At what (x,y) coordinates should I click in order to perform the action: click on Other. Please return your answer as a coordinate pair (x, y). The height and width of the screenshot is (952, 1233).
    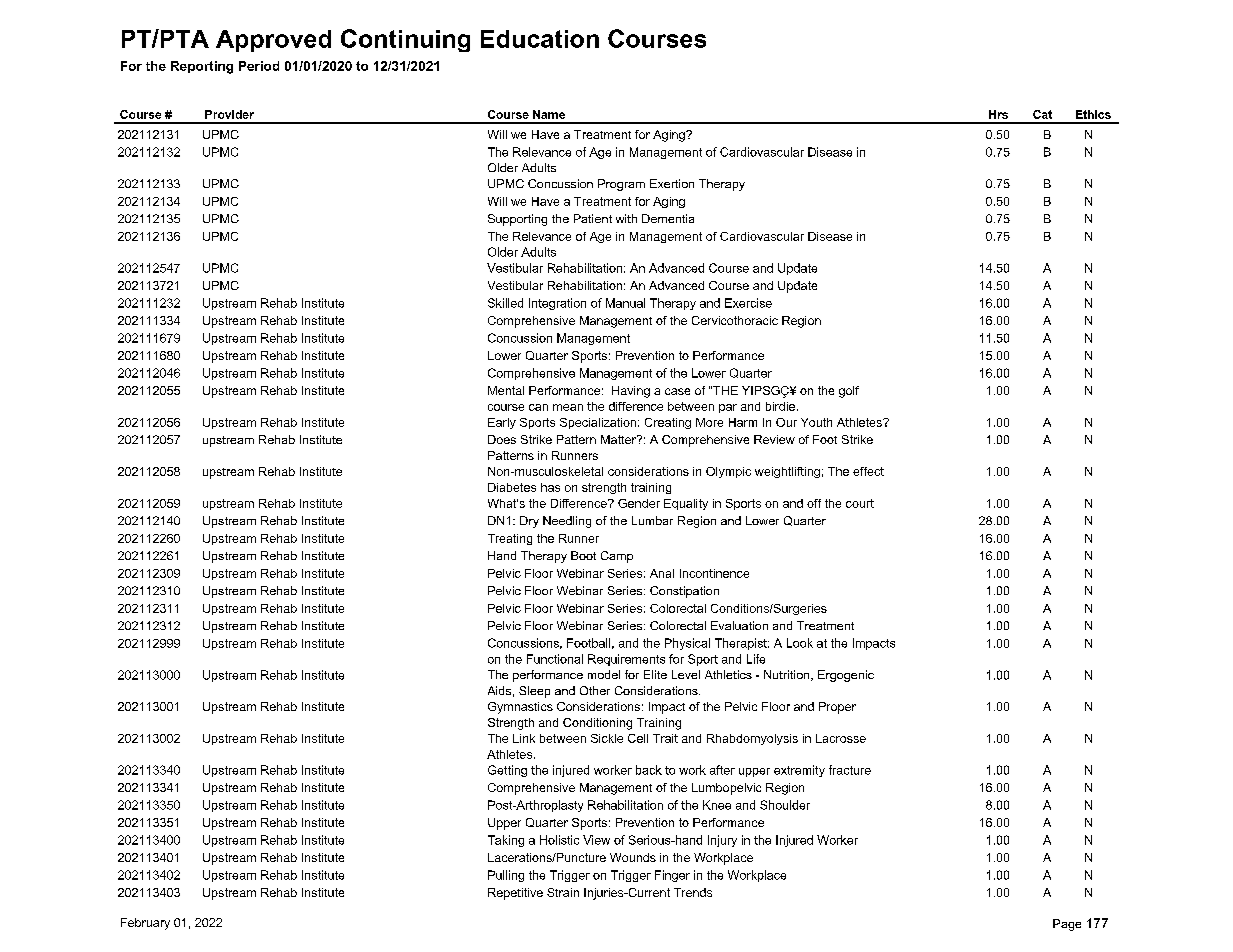
    Looking at the image, I should click on (595, 690).
